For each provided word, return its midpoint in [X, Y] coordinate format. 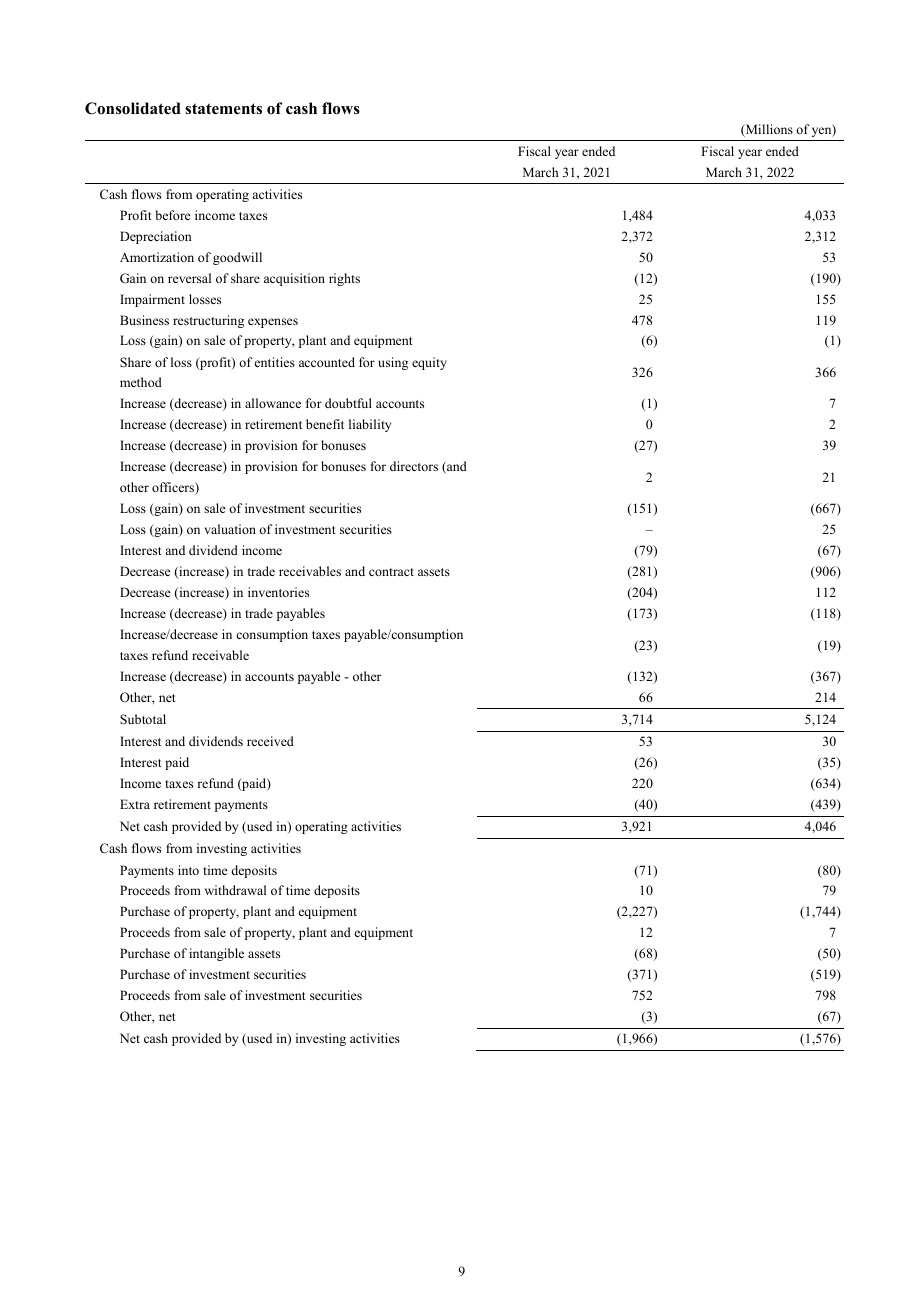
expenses [273, 323]
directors [414, 466]
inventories [278, 592]
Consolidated [133, 108]
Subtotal [143, 719]
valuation [230, 529]
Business [144, 320]
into [188, 870]
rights [344, 279]
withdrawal [235, 890]
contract [391, 572]
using [393, 363]
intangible [216, 954]
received [270, 741]
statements [223, 109]
